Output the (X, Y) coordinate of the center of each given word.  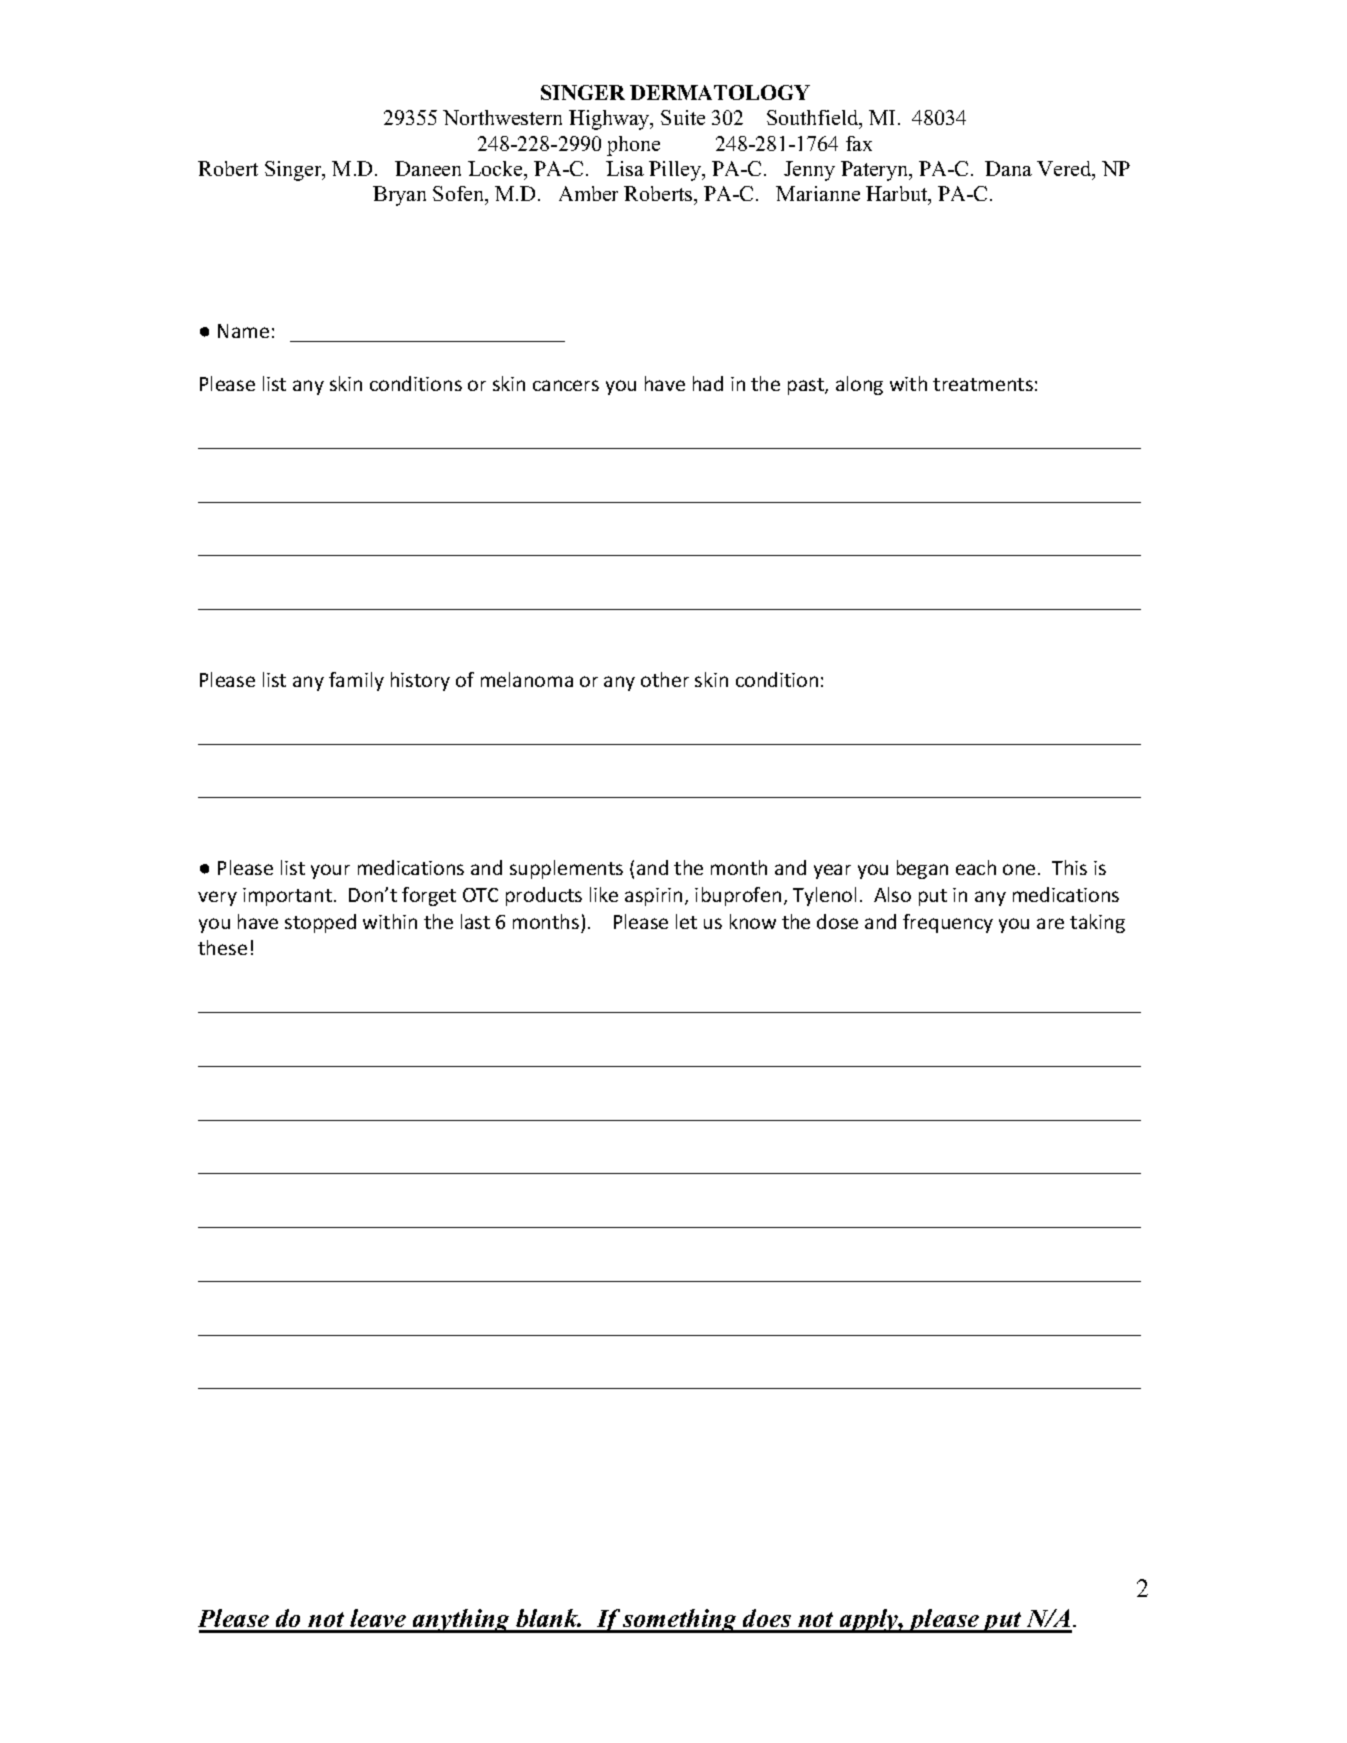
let (686, 921)
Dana (1008, 168)
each (976, 867)
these (222, 947)
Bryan (399, 196)
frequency (948, 923)
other (665, 679)
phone (633, 146)
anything (462, 1621)
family (356, 681)
